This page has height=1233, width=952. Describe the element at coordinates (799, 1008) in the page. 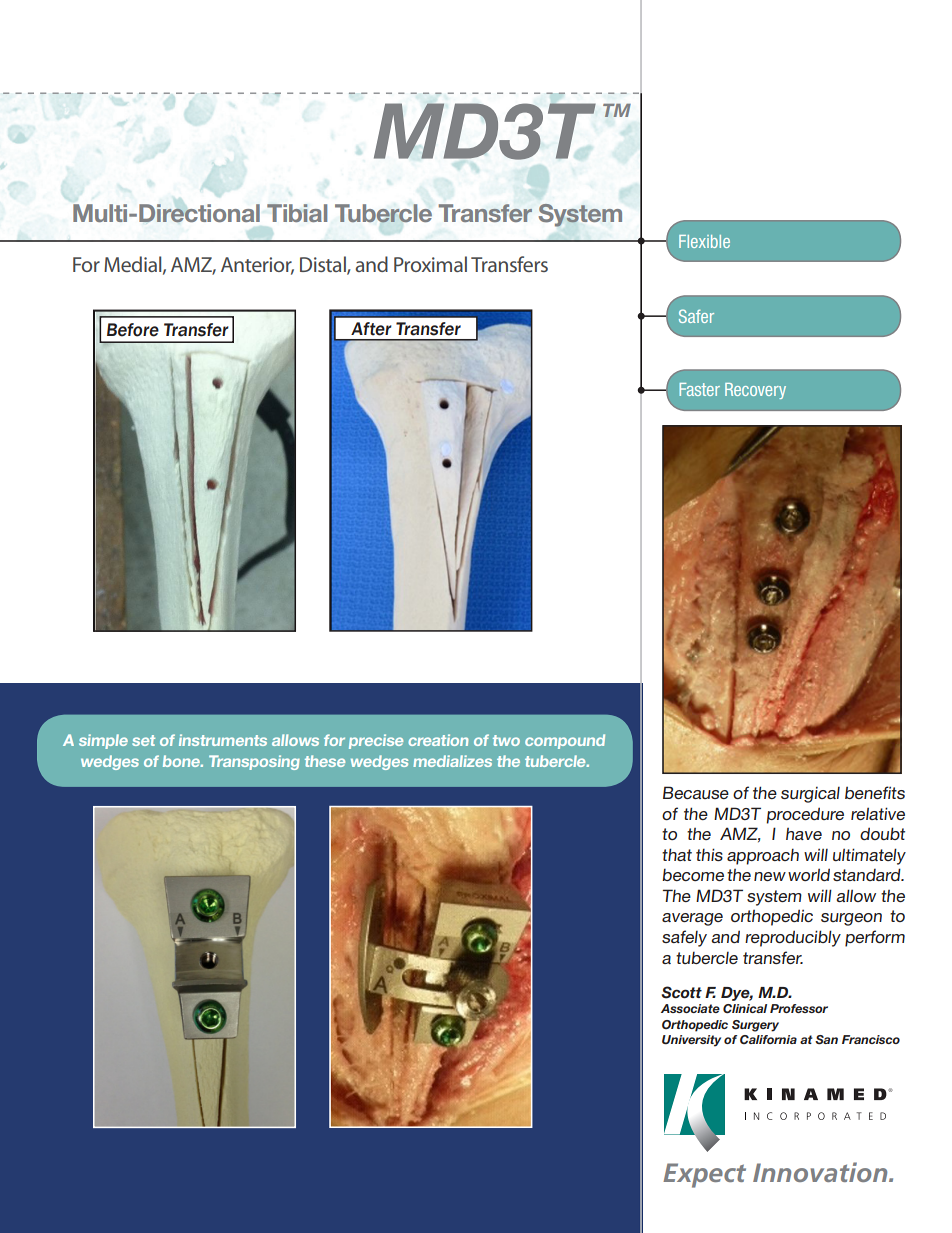

I see `Professor` at that location.
